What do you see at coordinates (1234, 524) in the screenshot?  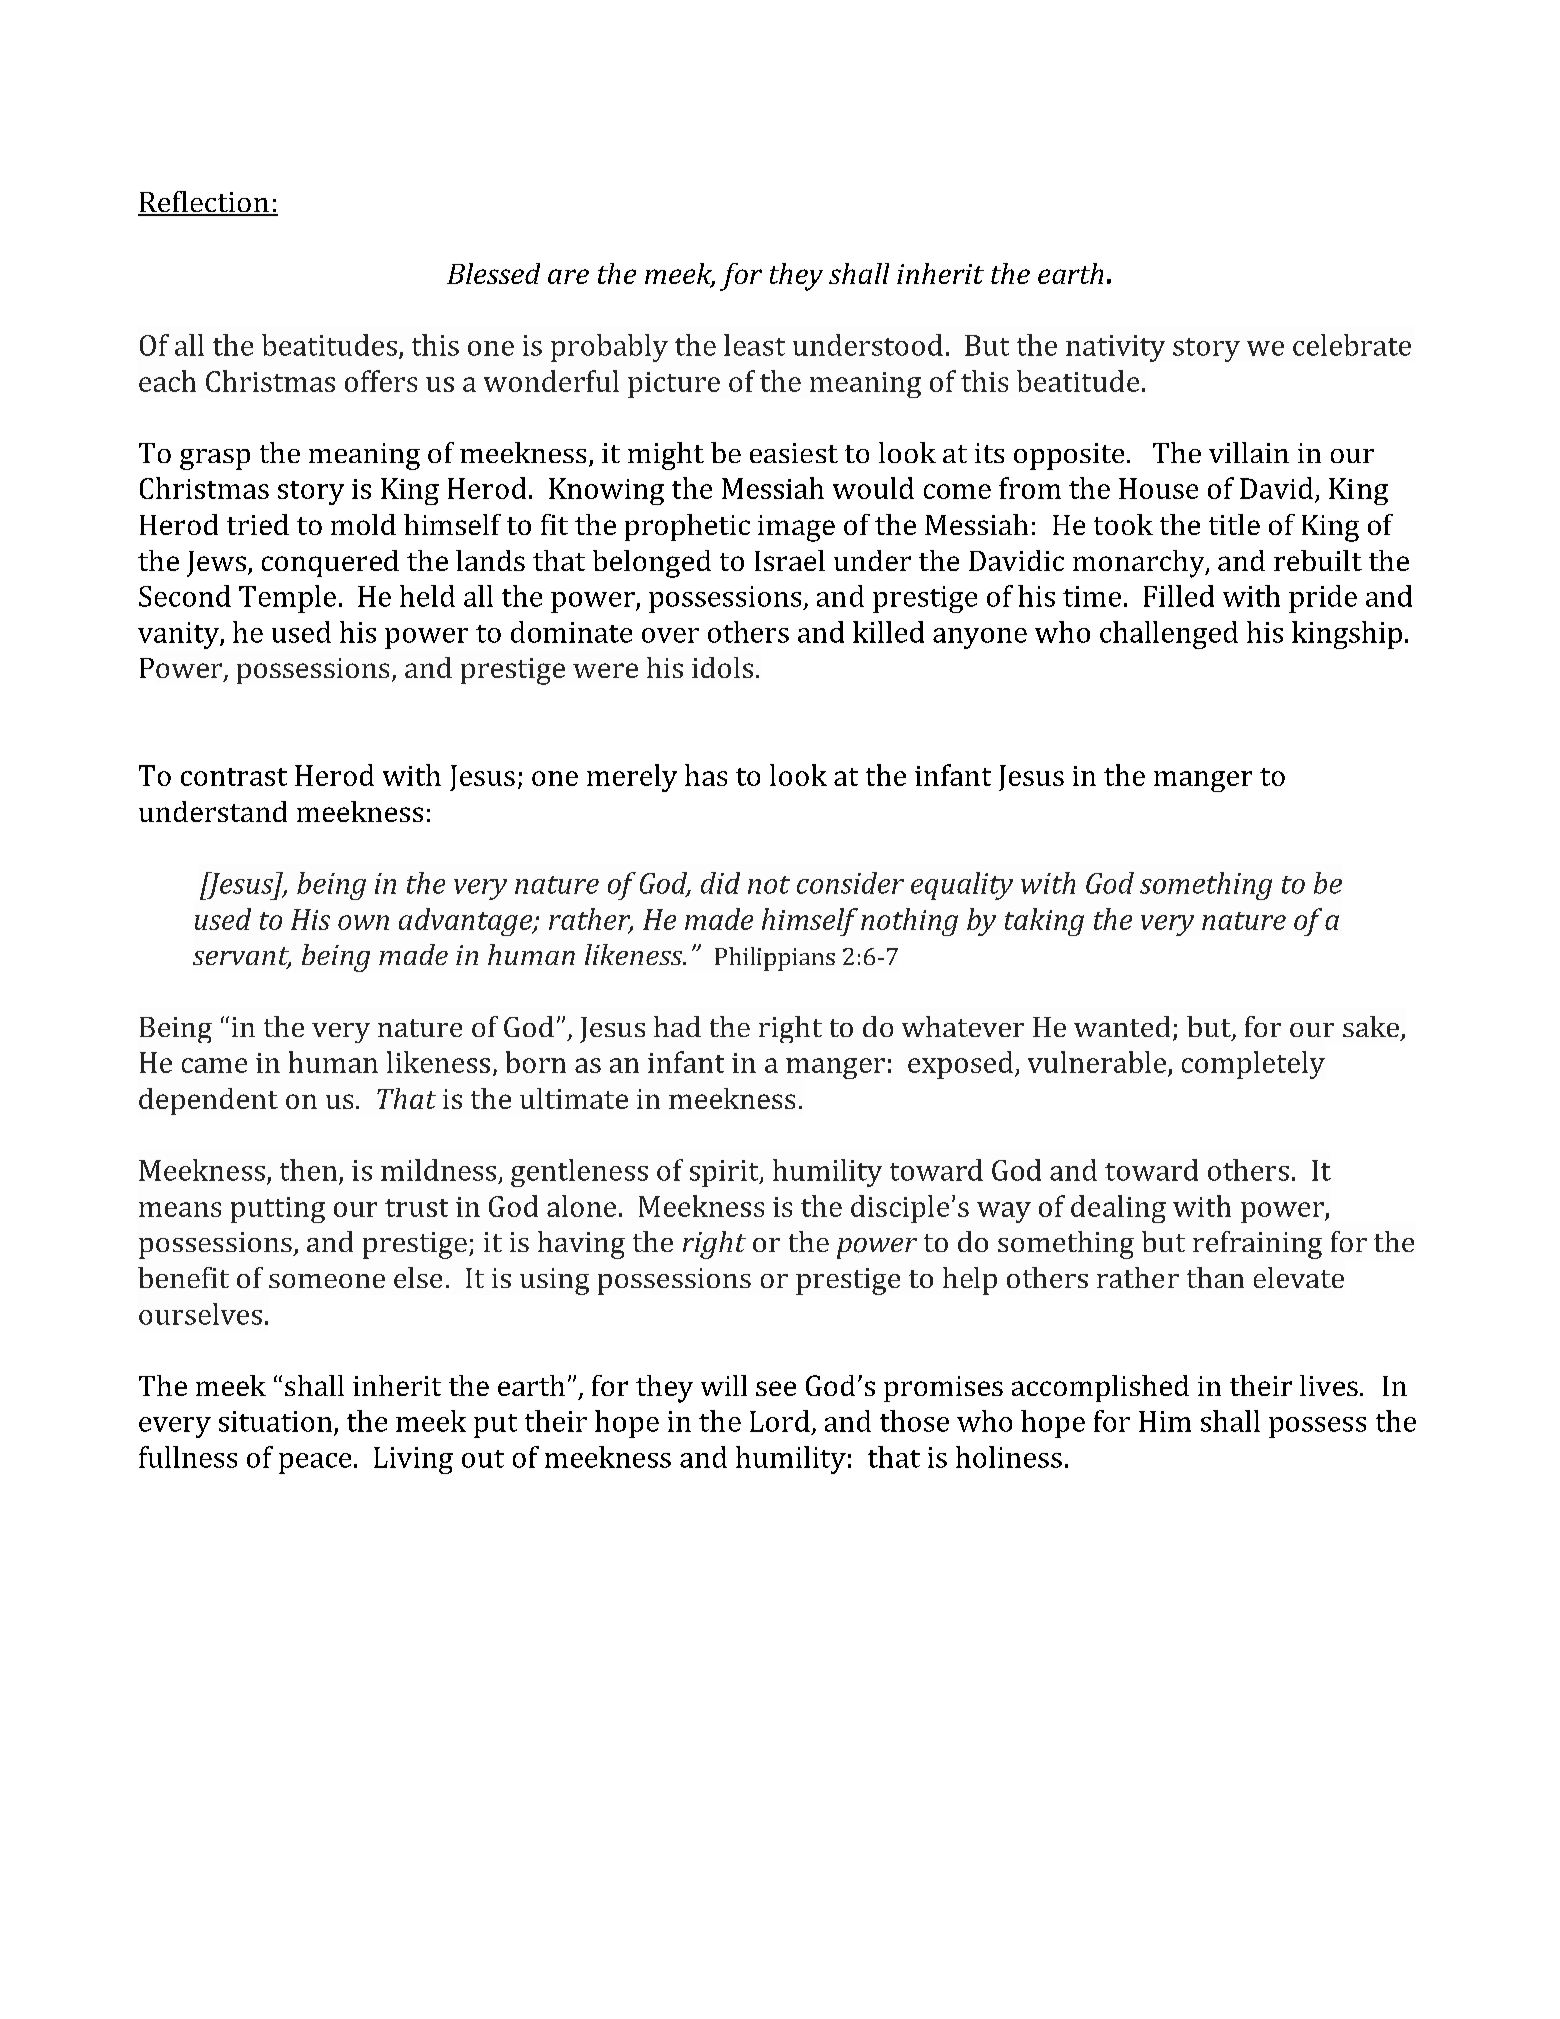 I see `title` at bounding box center [1234, 524].
